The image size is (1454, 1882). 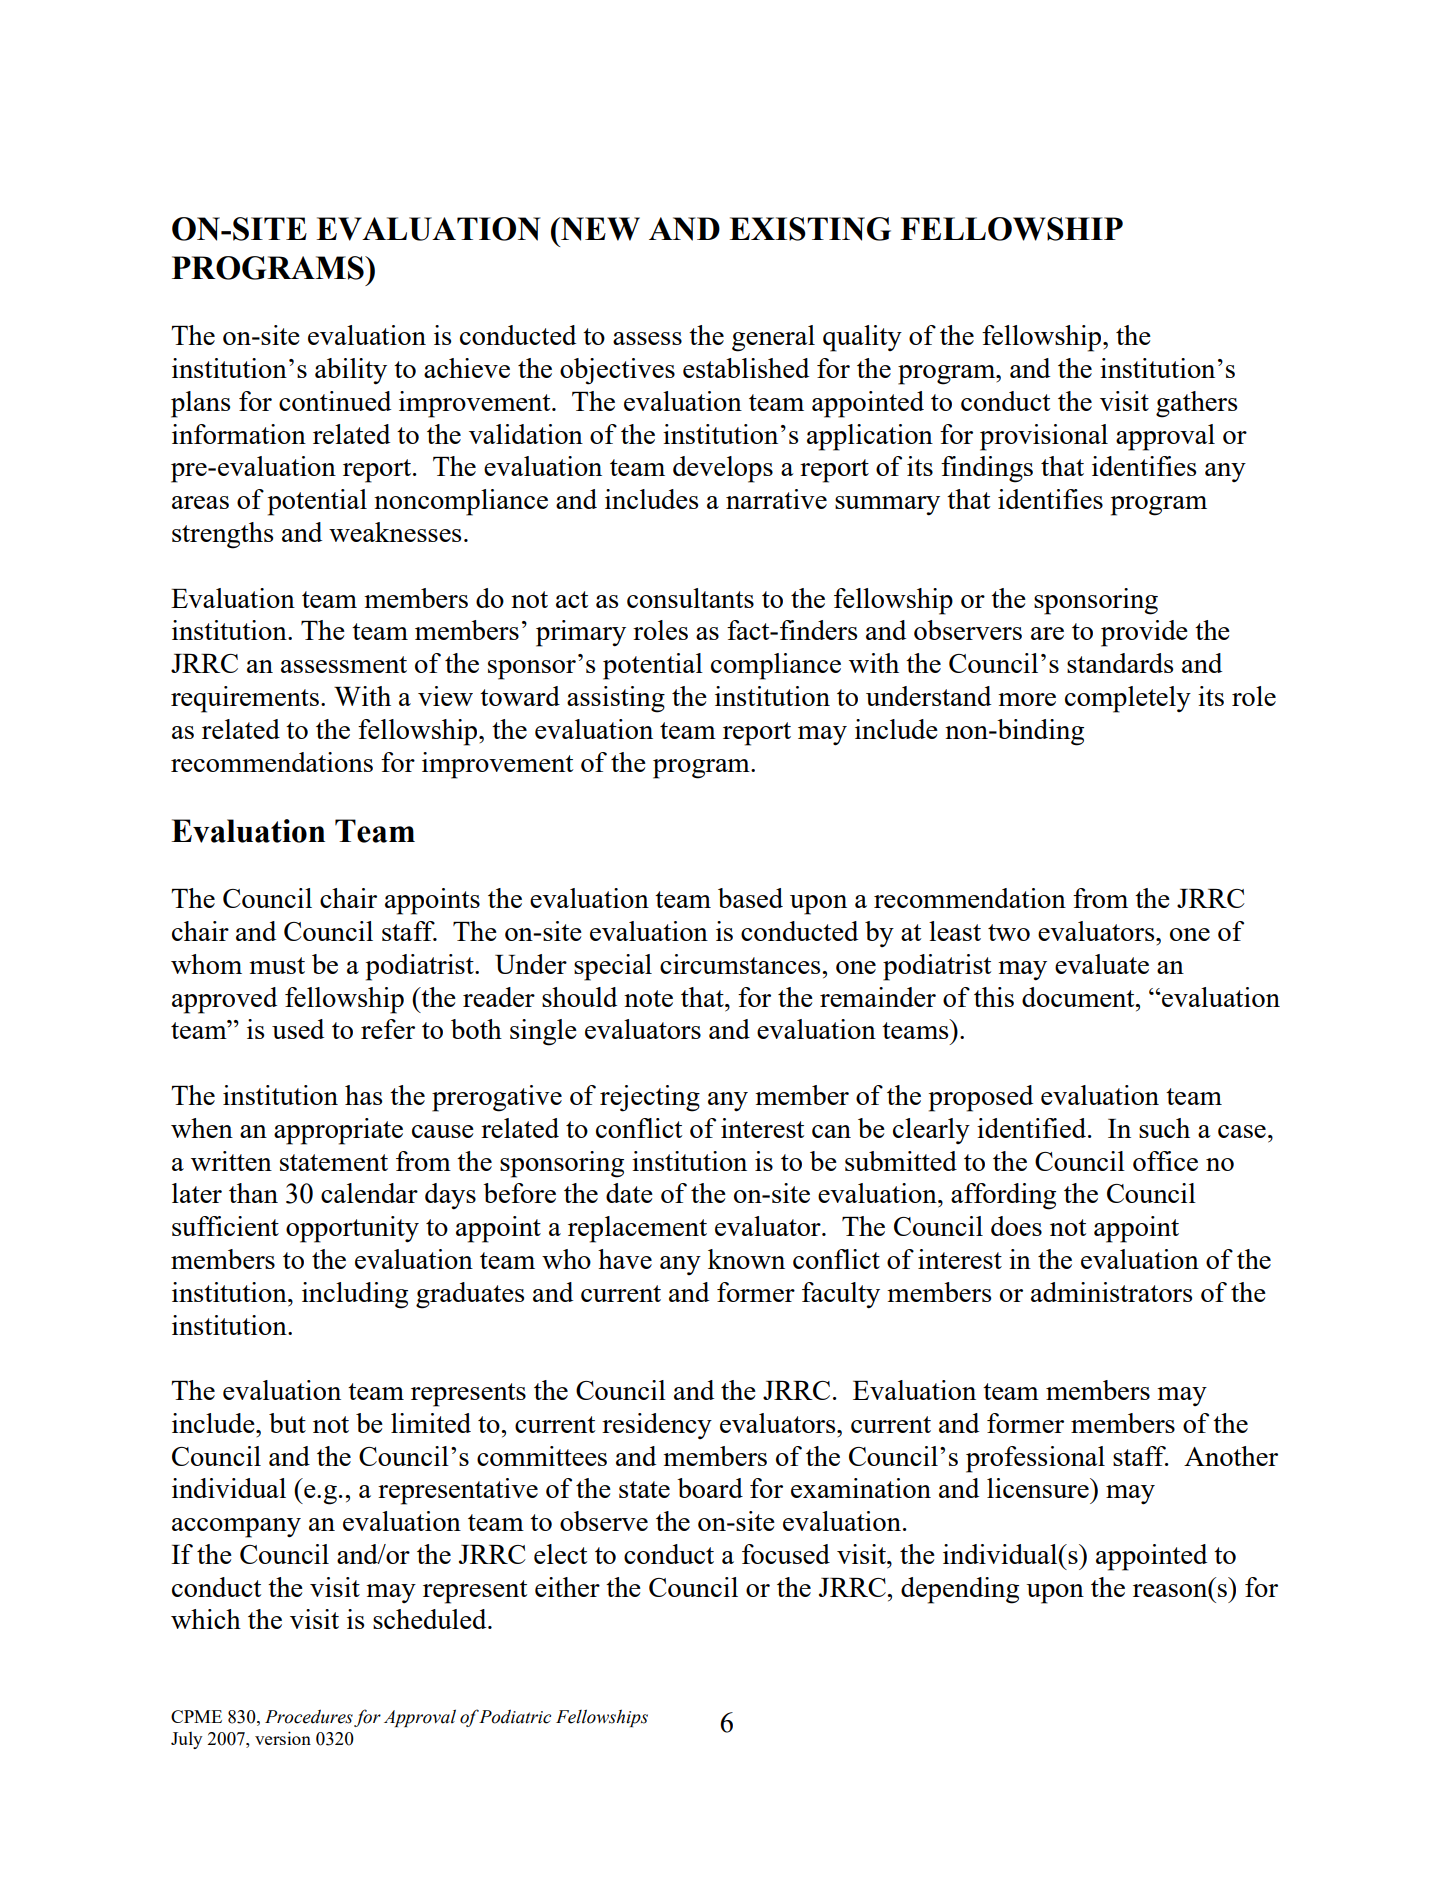 What do you see at coordinates (309, 1716) in the screenshot?
I see `Procedures` at bounding box center [309, 1716].
